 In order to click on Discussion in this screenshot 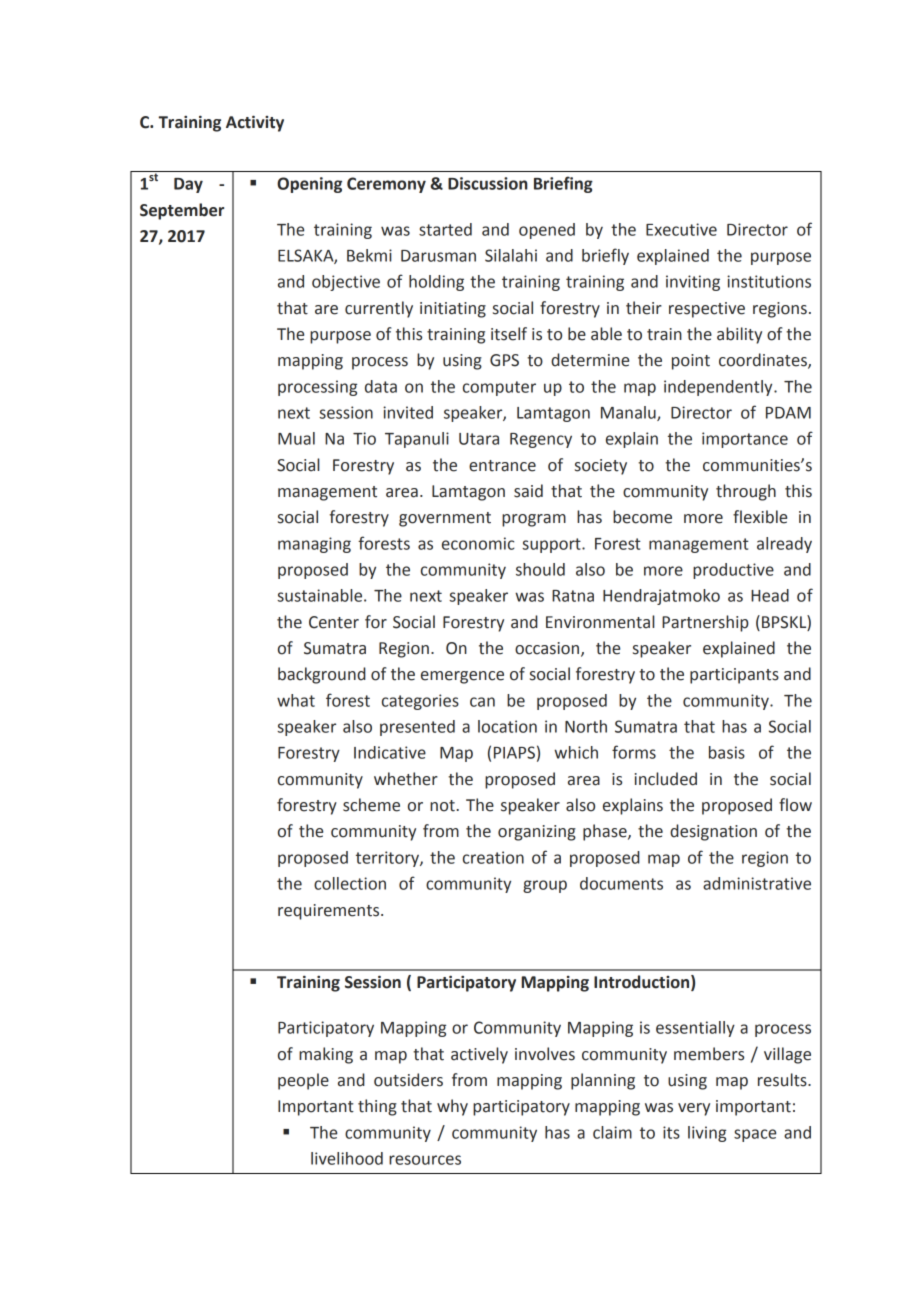, I will do `click(488, 183)`.
